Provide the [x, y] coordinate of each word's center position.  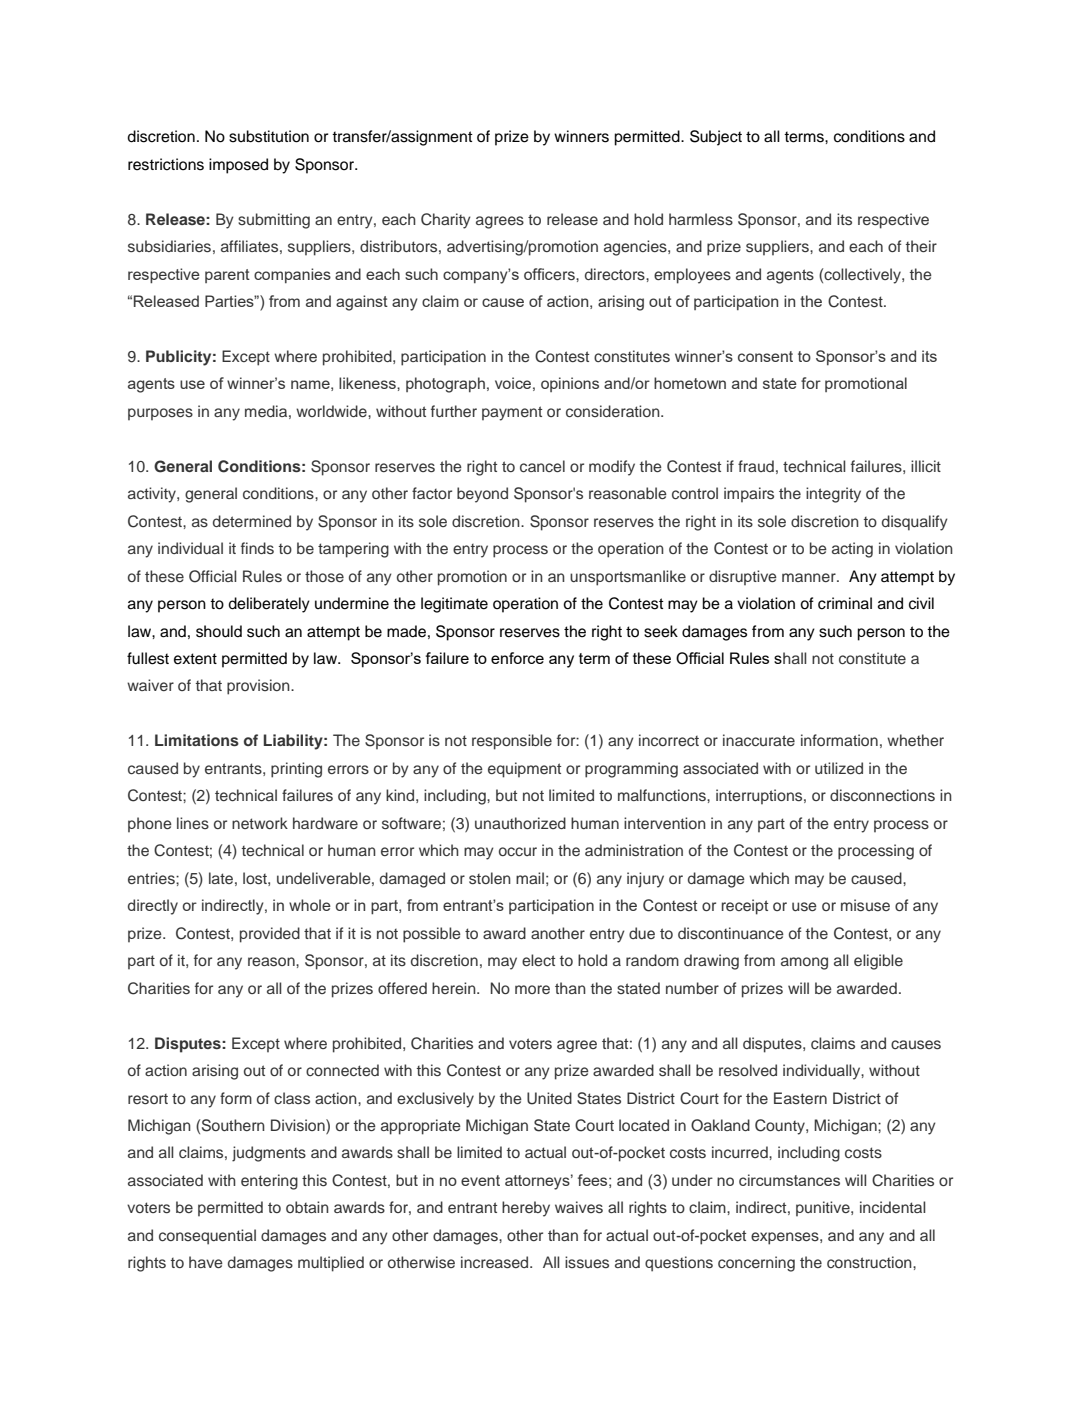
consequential [207, 1237]
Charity [446, 221]
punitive [824, 1208]
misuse [865, 905]
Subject [716, 138]
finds [257, 548]
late [221, 878]
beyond [482, 495]
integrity [833, 495]
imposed [238, 166]
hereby [526, 1209]
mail [530, 878]
